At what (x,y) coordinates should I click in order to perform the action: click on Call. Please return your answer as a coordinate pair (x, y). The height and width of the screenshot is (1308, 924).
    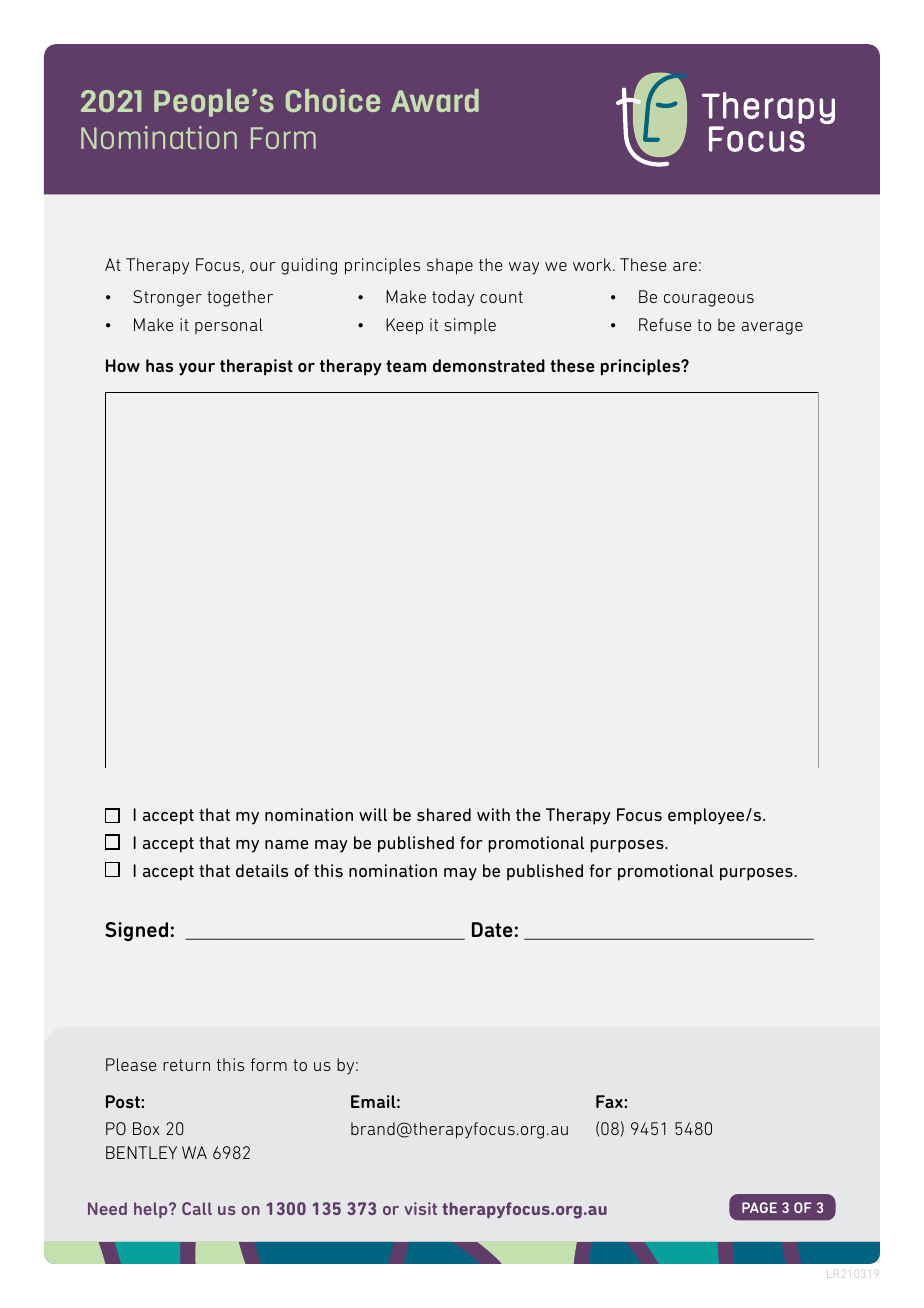
    Looking at the image, I should click on (197, 1208).
